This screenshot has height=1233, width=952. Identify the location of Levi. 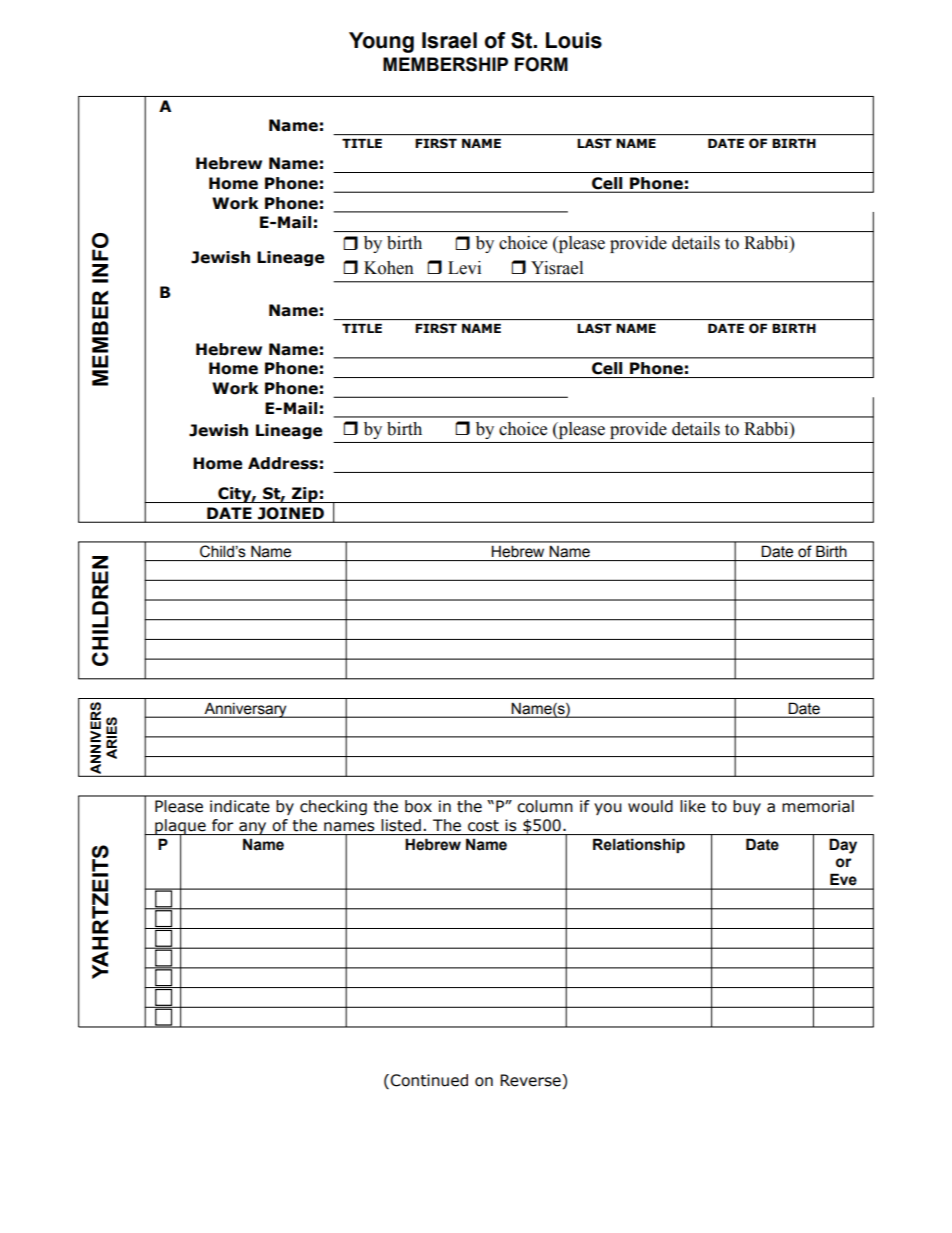
(464, 268).
